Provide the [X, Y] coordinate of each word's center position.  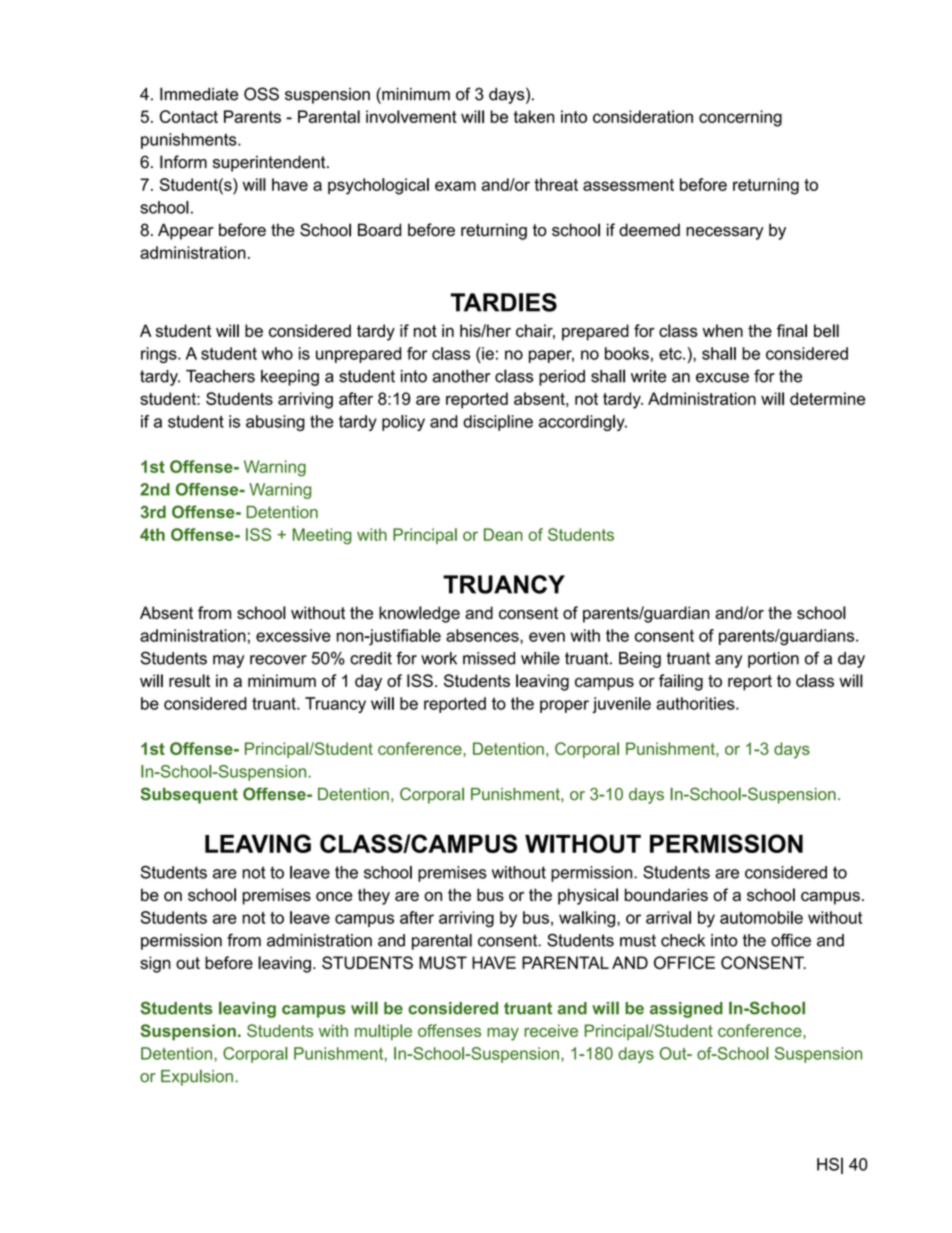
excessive [293, 635]
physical [588, 896]
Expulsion [197, 1078]
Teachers [220, 376]
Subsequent [189, 795]
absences [483, 635]
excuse [722, 378]
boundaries [666, 895]
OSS [261, 94]
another [461, 376]
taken [533, 116]
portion [773, 660]
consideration [643, 116]
